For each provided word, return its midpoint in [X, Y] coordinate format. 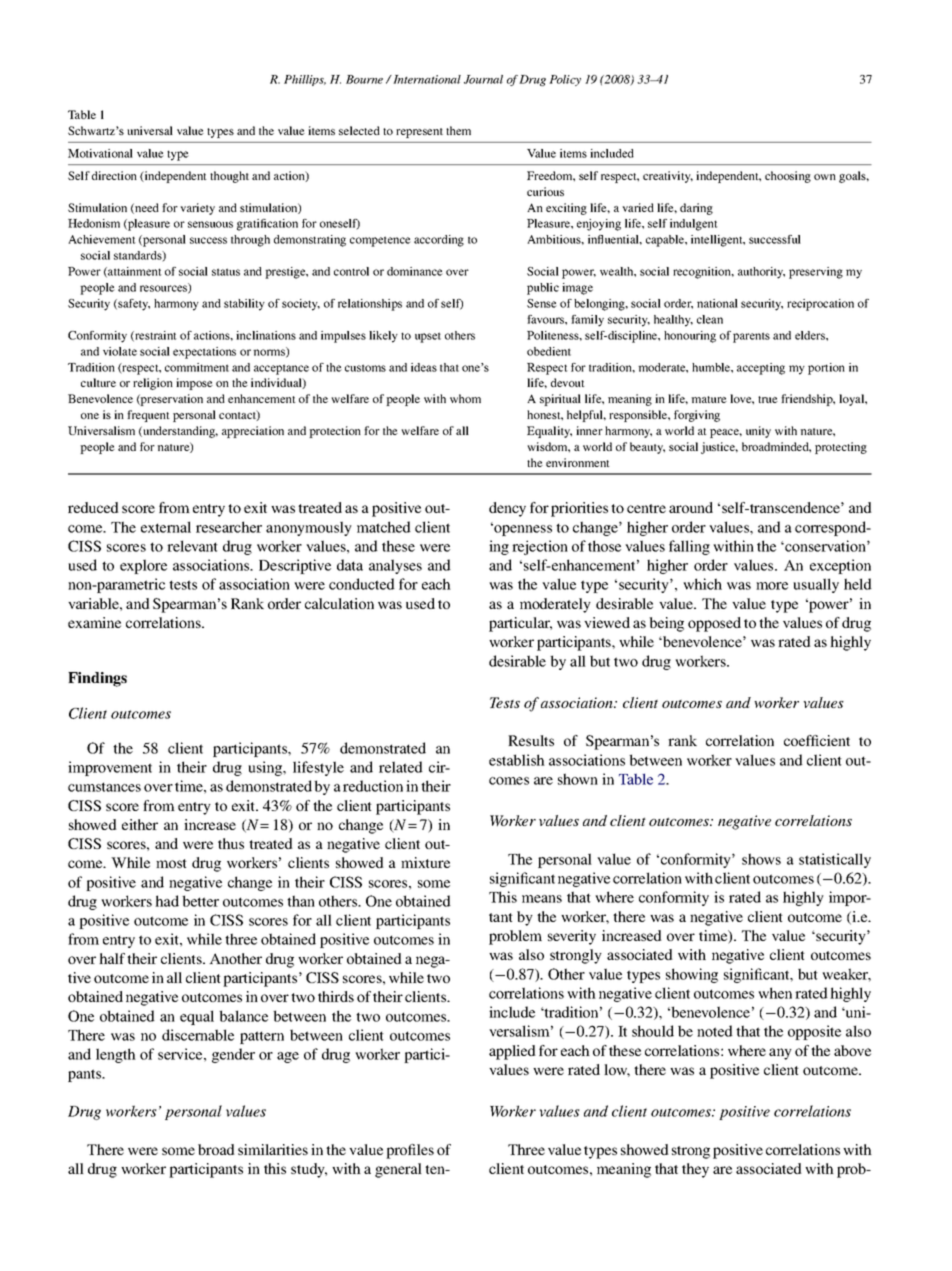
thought [229, 177]
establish [517, 760]
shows [761, 859]
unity [758, 432]
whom [465, 398]
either [140, 824]
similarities [273, 1149]
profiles [410, 1151]
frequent [148, 416]
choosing [788, 177]
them [458, 130]
